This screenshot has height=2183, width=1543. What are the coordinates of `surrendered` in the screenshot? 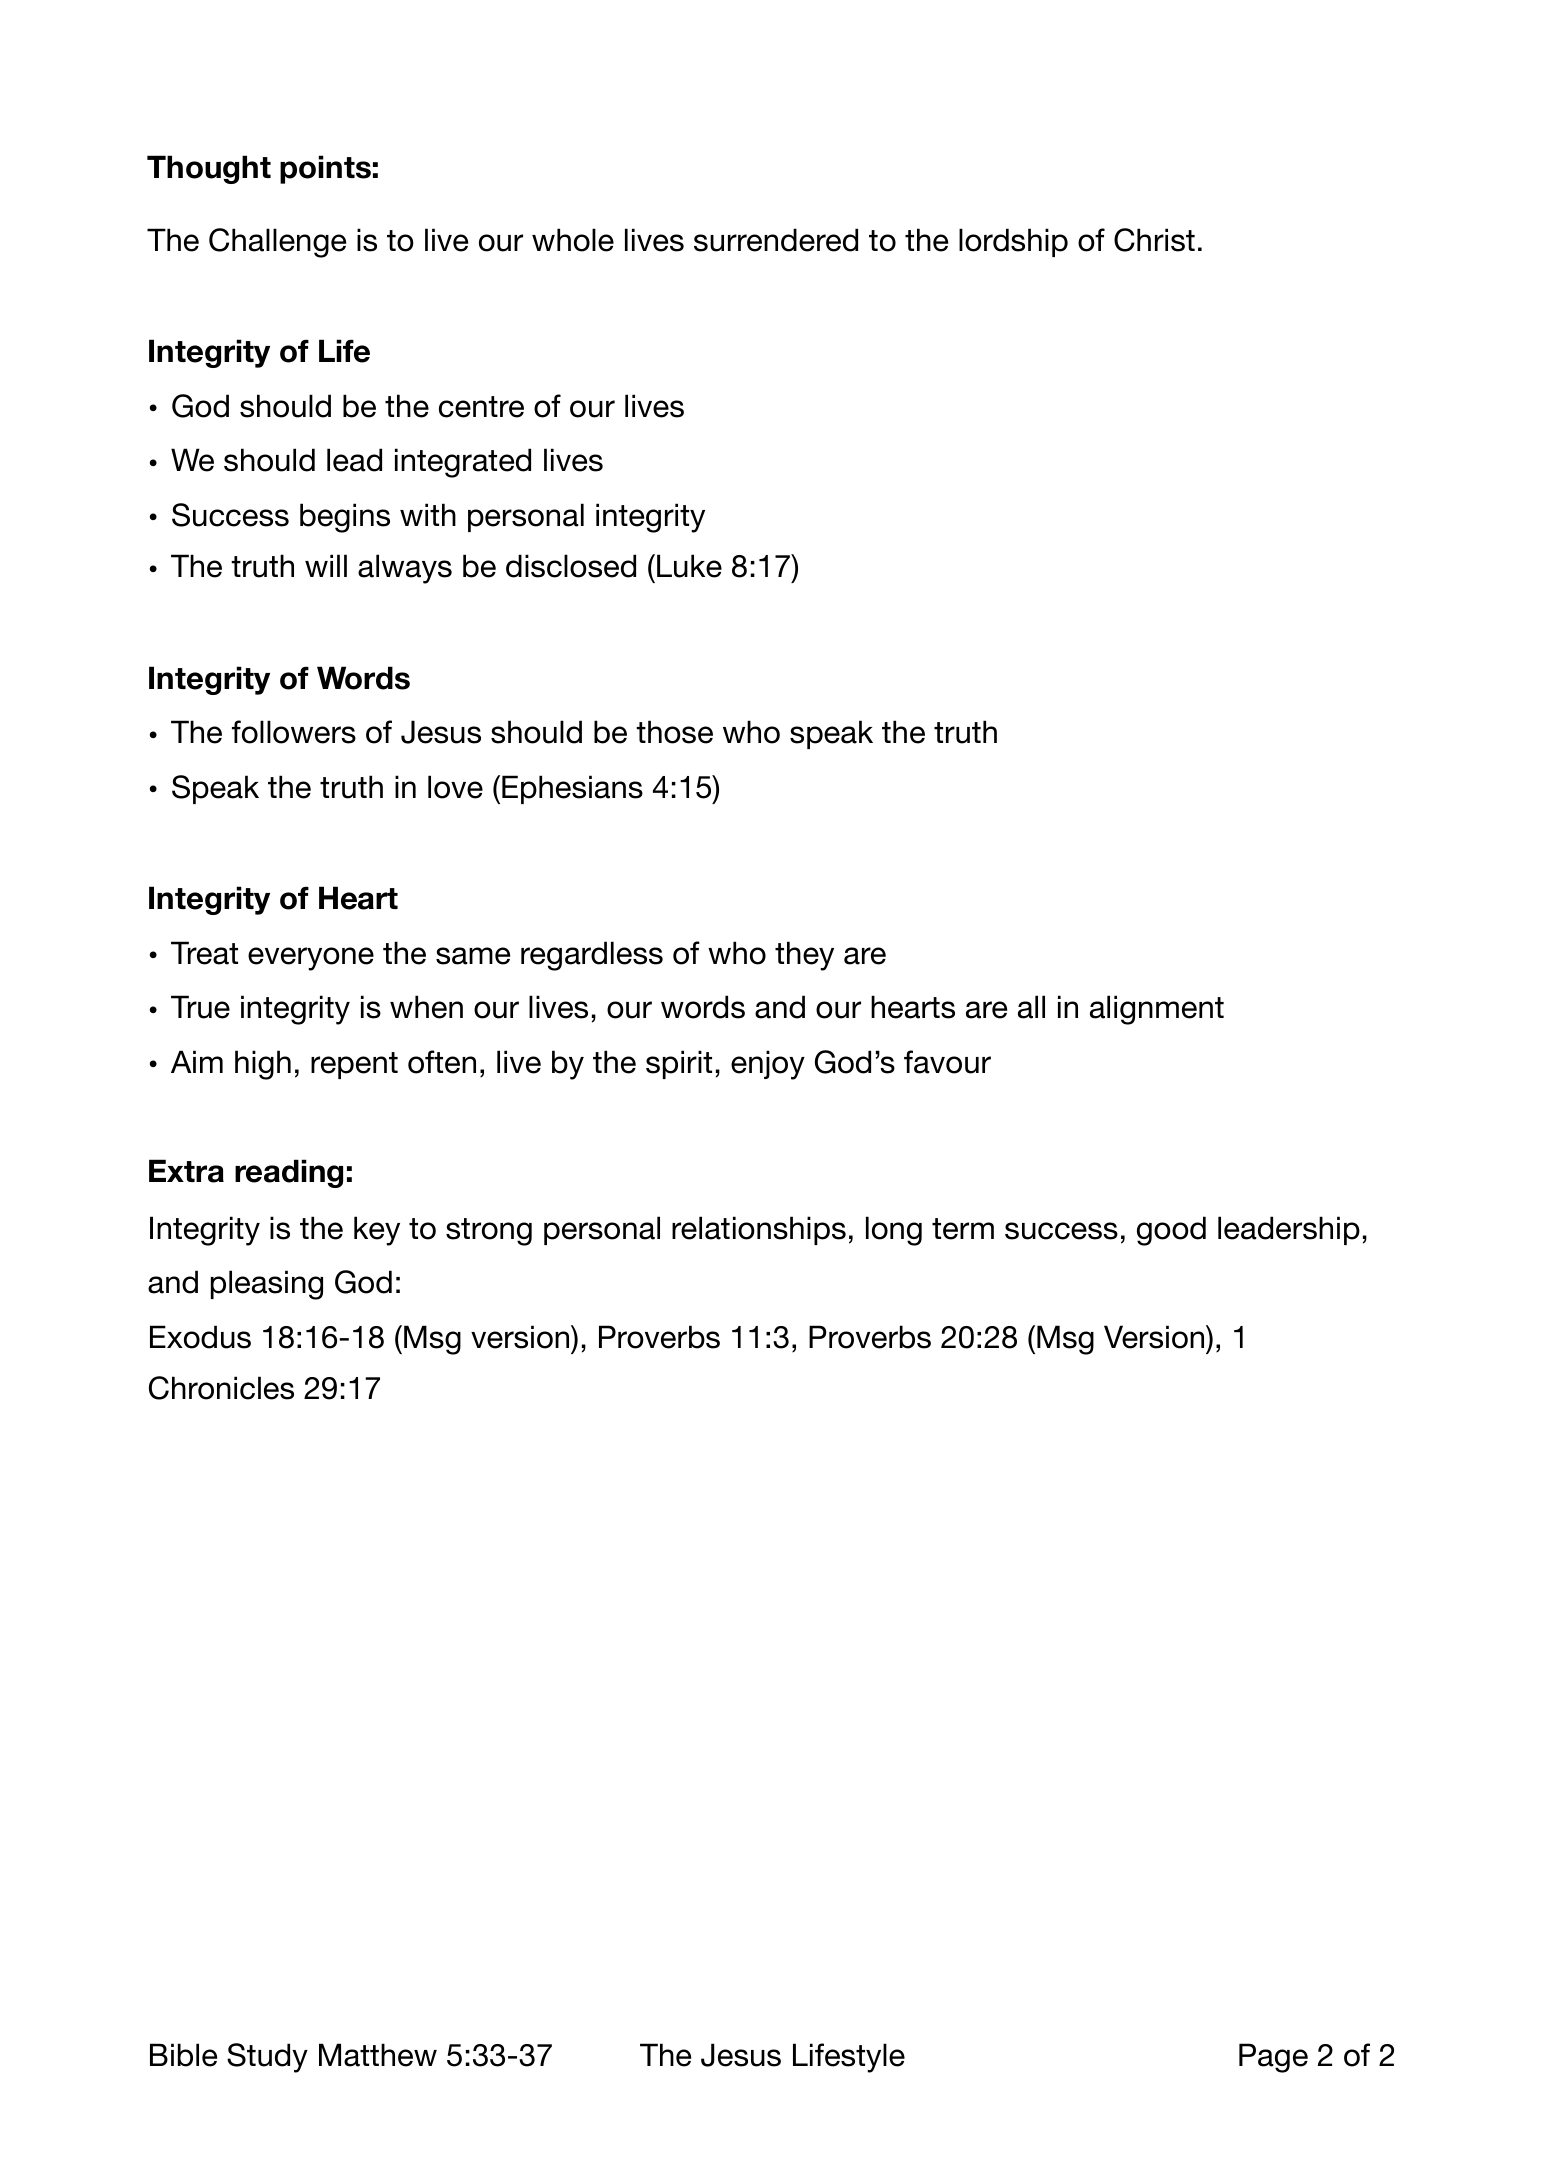 It's located at (776, 240).
